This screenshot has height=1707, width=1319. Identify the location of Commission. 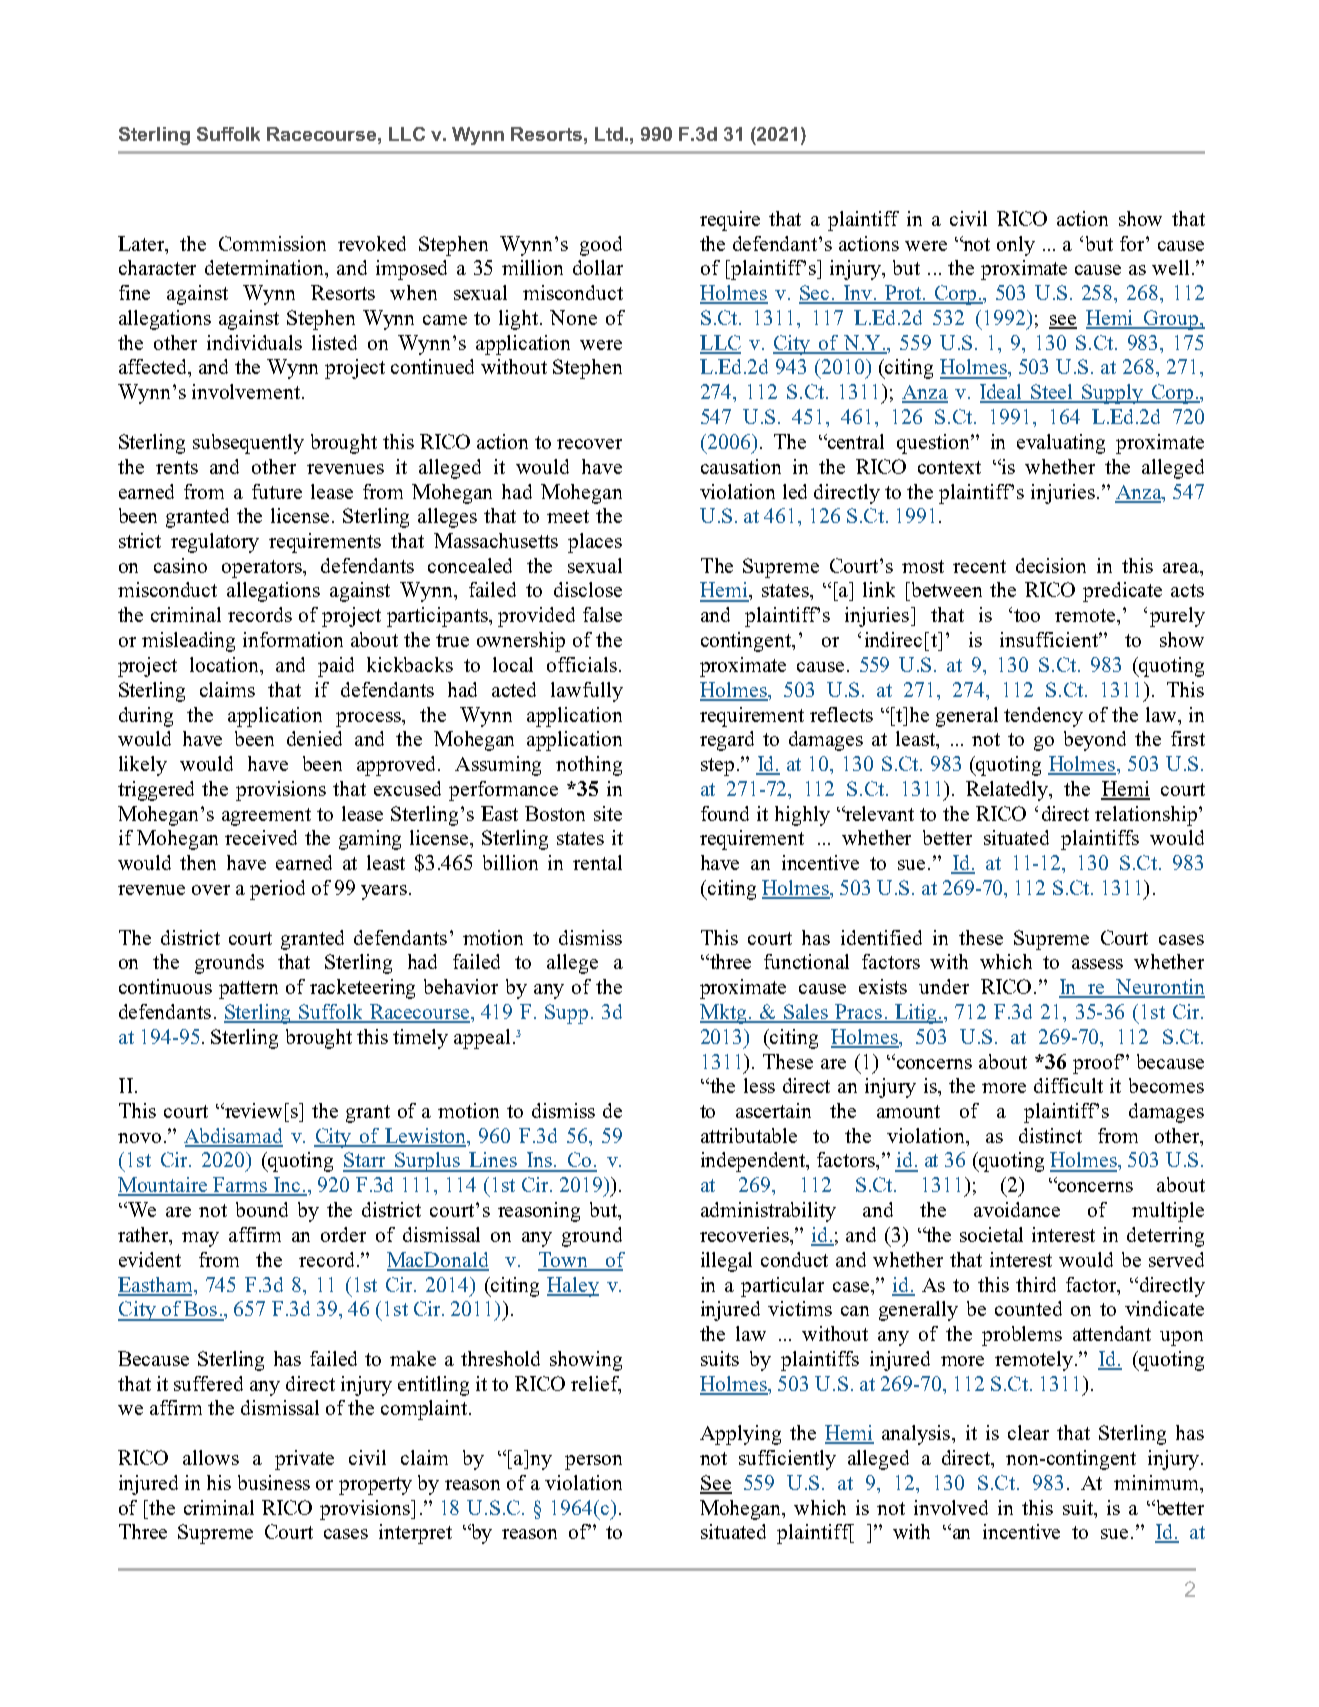
(272, 243).
